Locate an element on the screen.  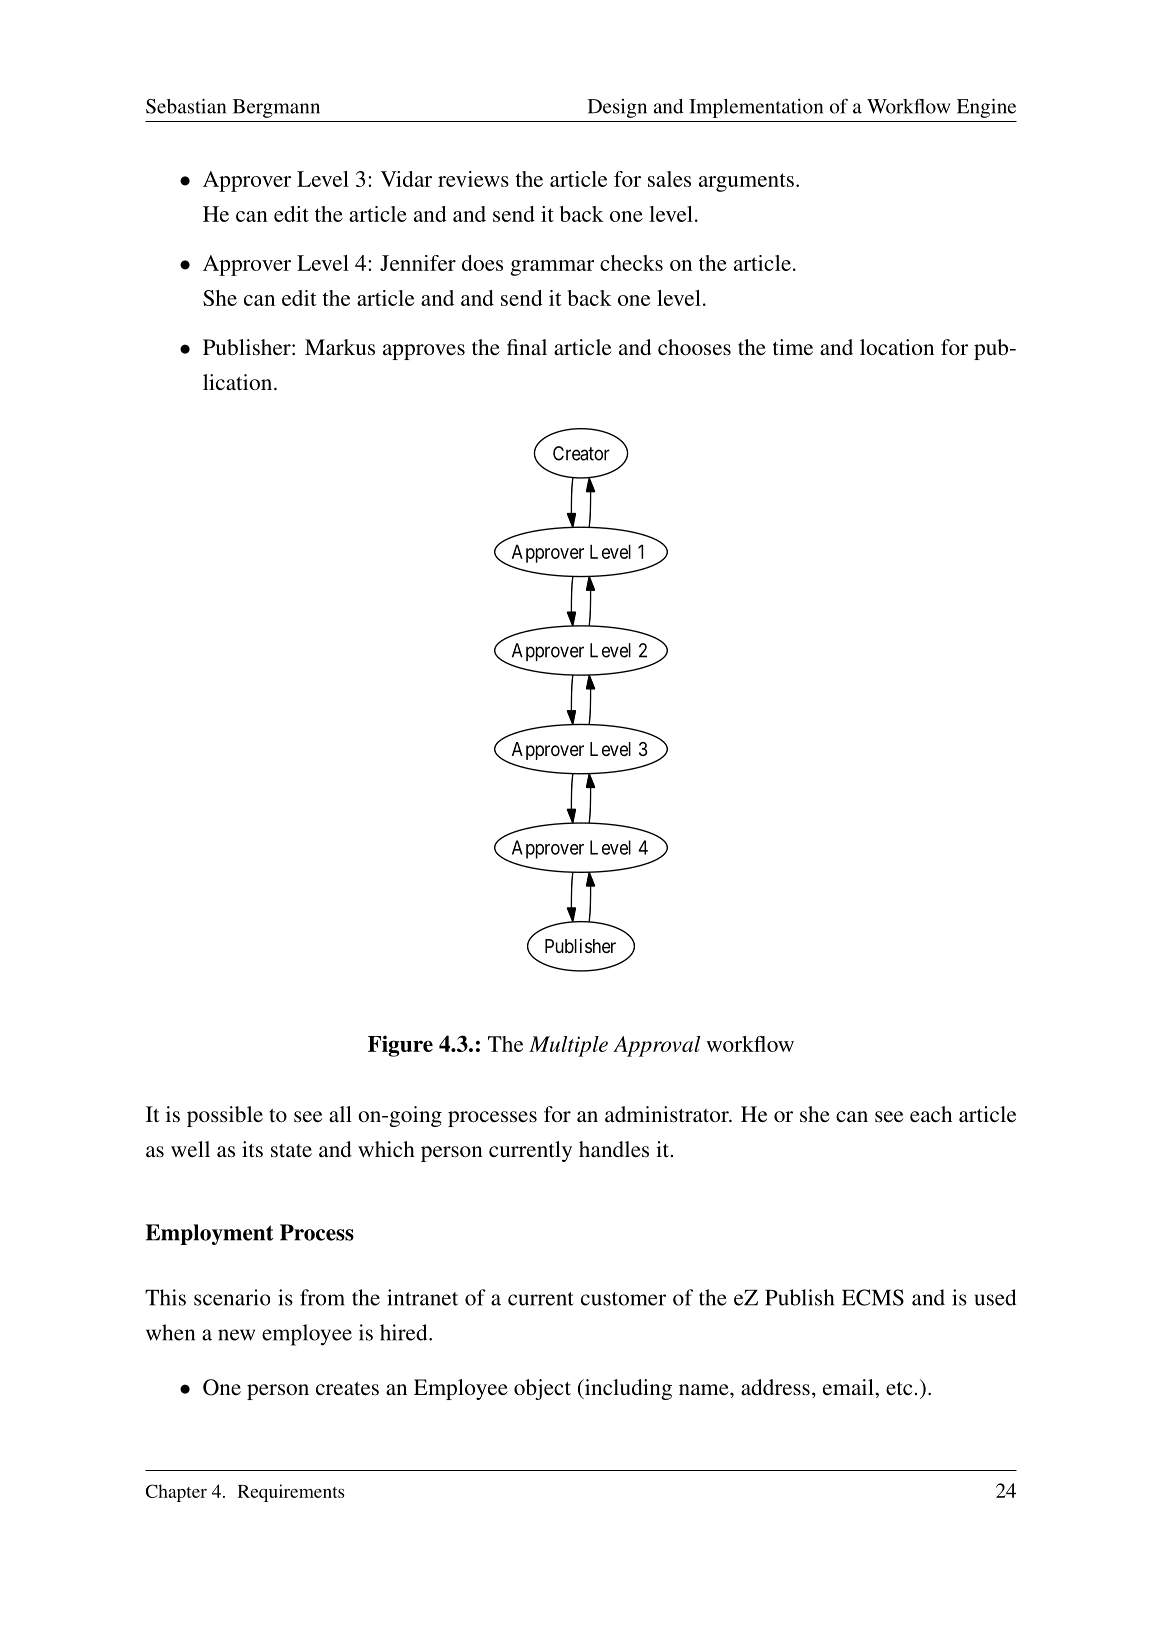
Design is located at coordinates (617, 108).
